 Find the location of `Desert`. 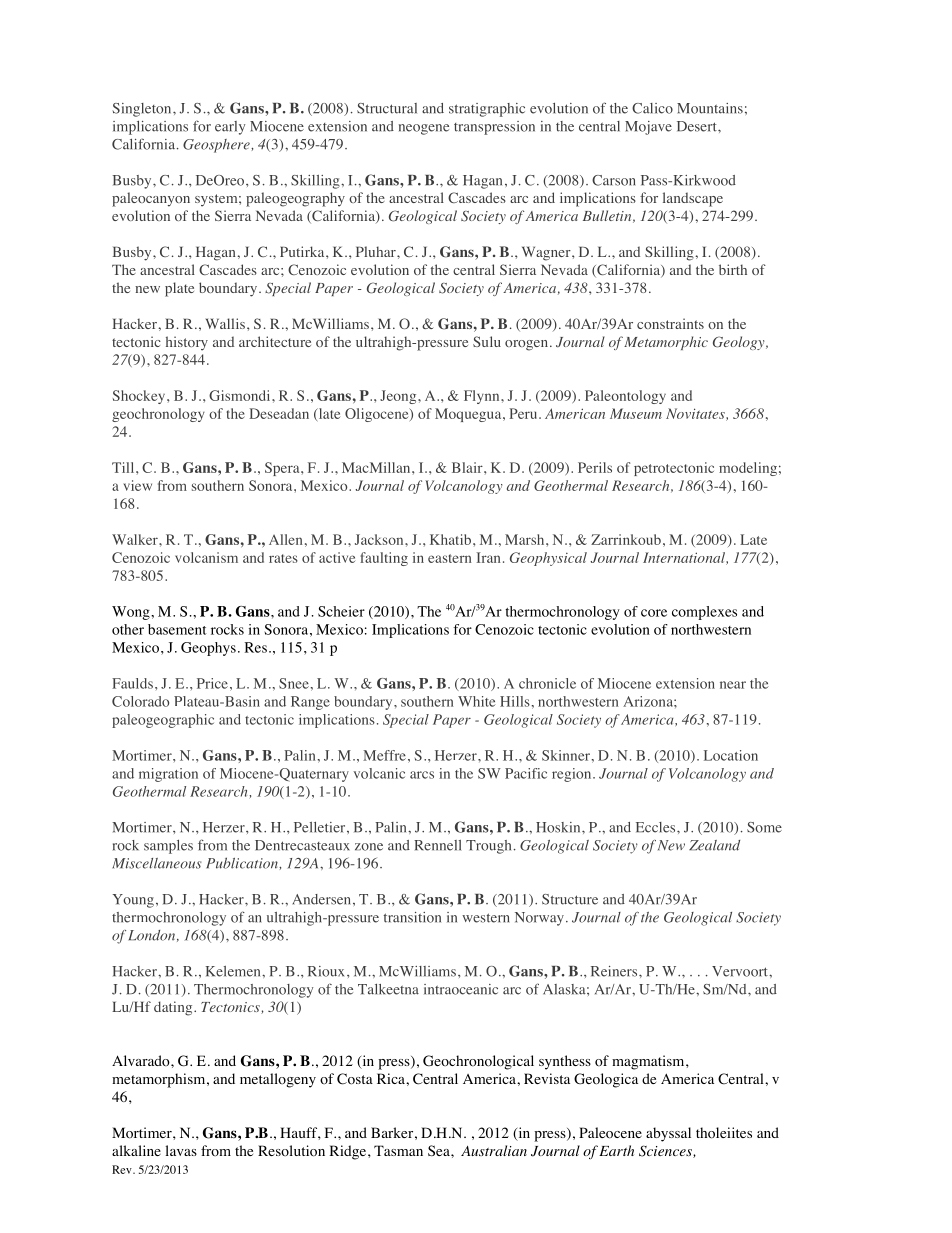

Desert is located at coordinates (698, 126).
